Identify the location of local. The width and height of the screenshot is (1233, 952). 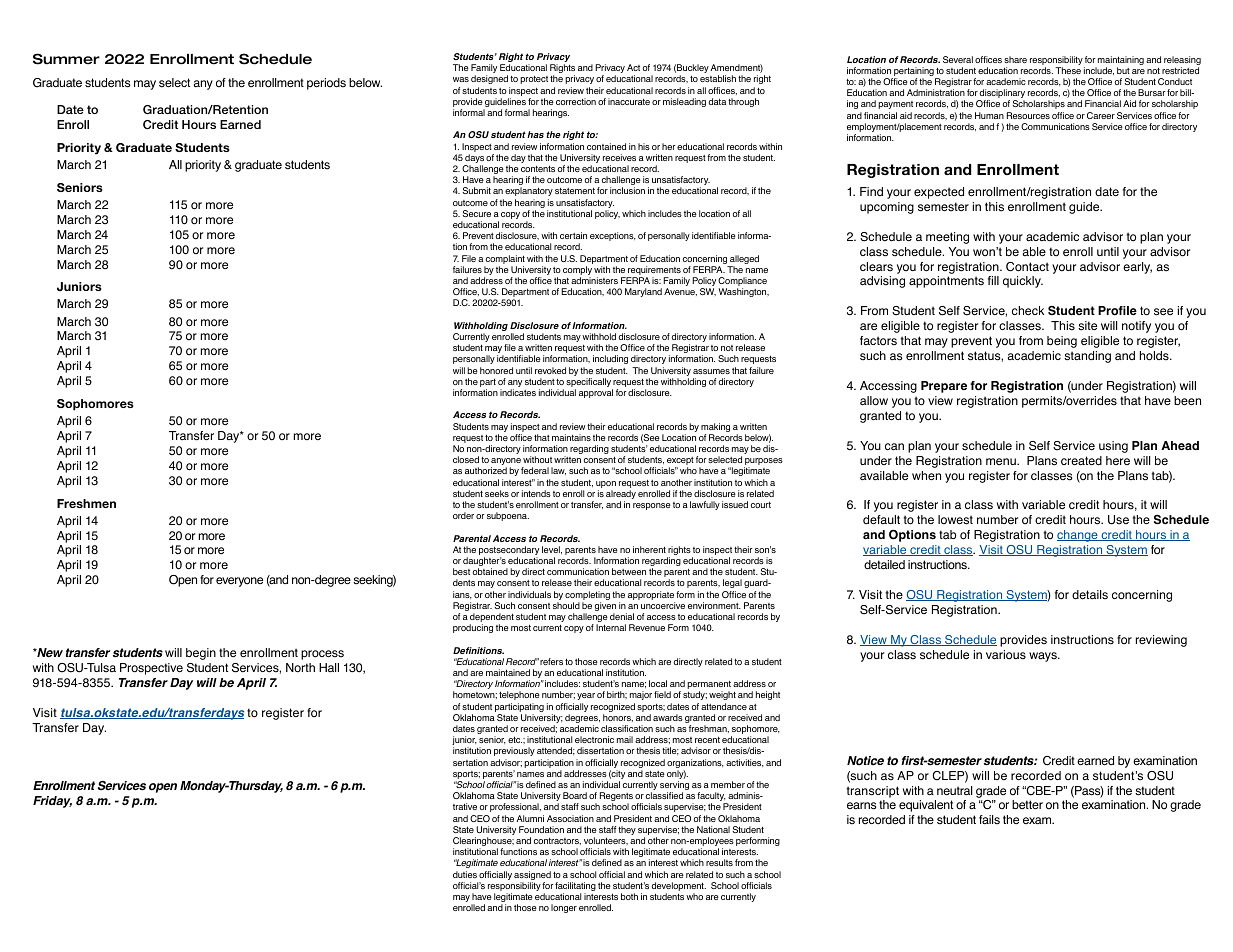
(658, 683).
